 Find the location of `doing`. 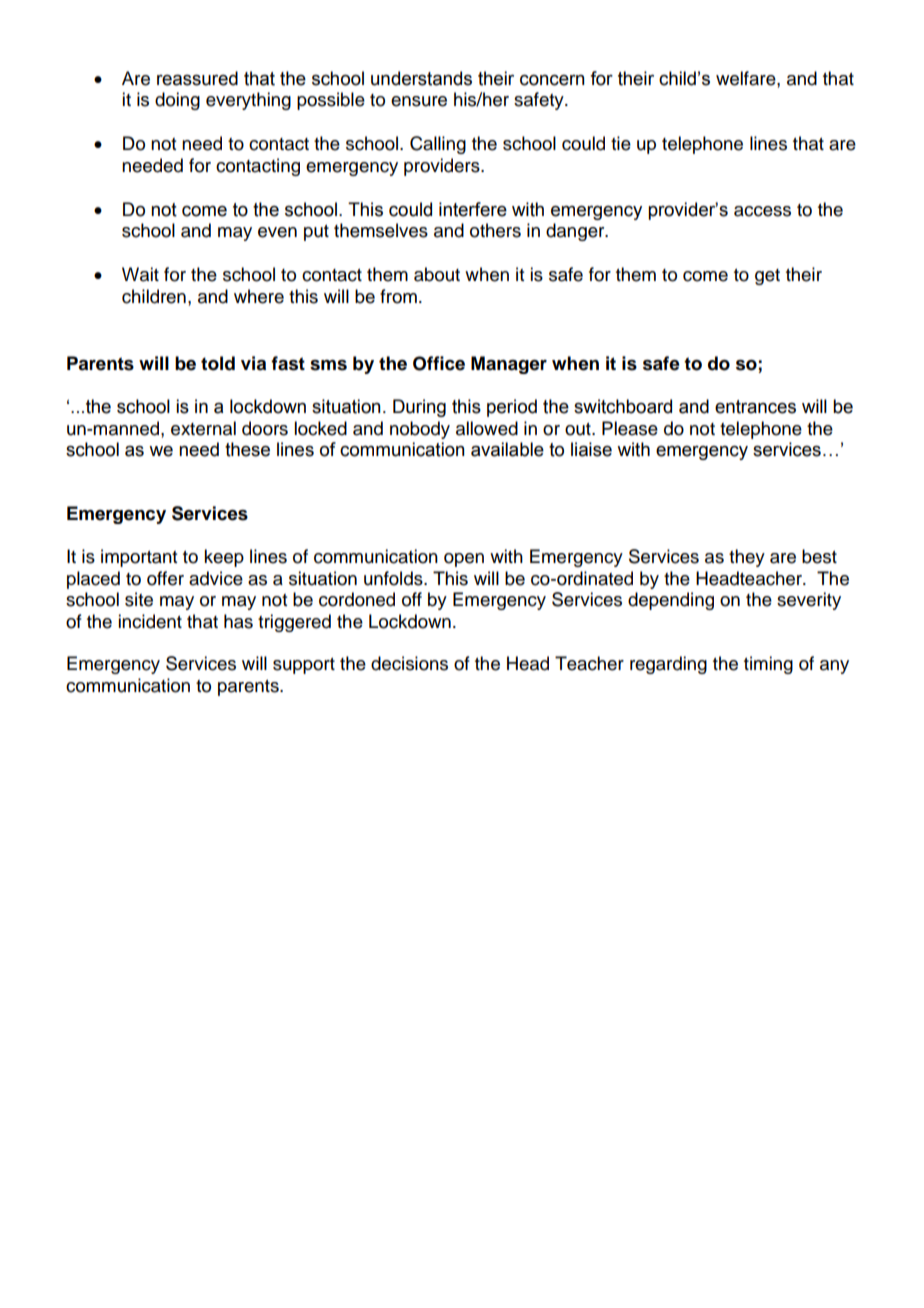

doing is located at coordinates (177, 101).
